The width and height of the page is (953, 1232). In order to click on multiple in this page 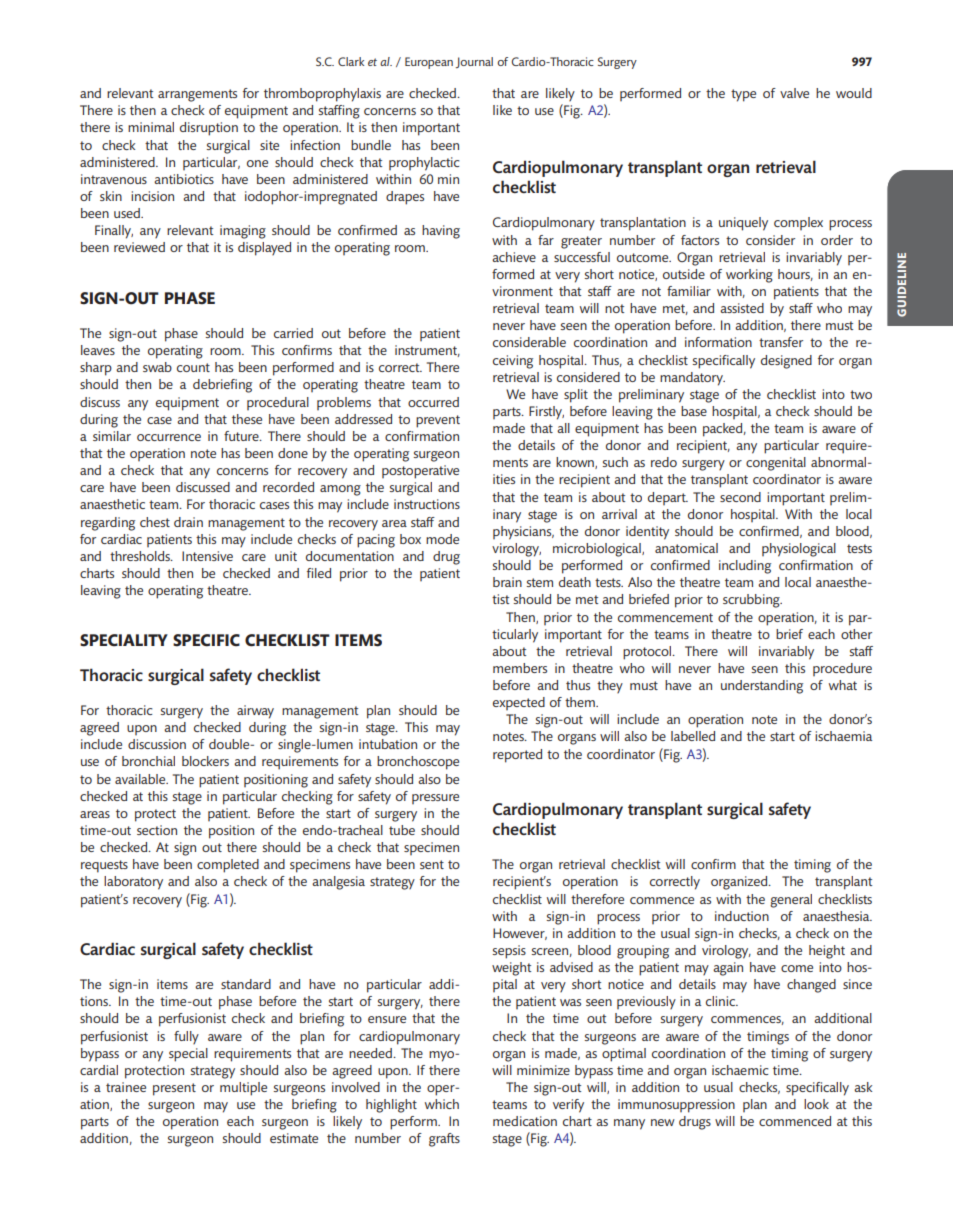, I will do `click(243, 1089)`.
